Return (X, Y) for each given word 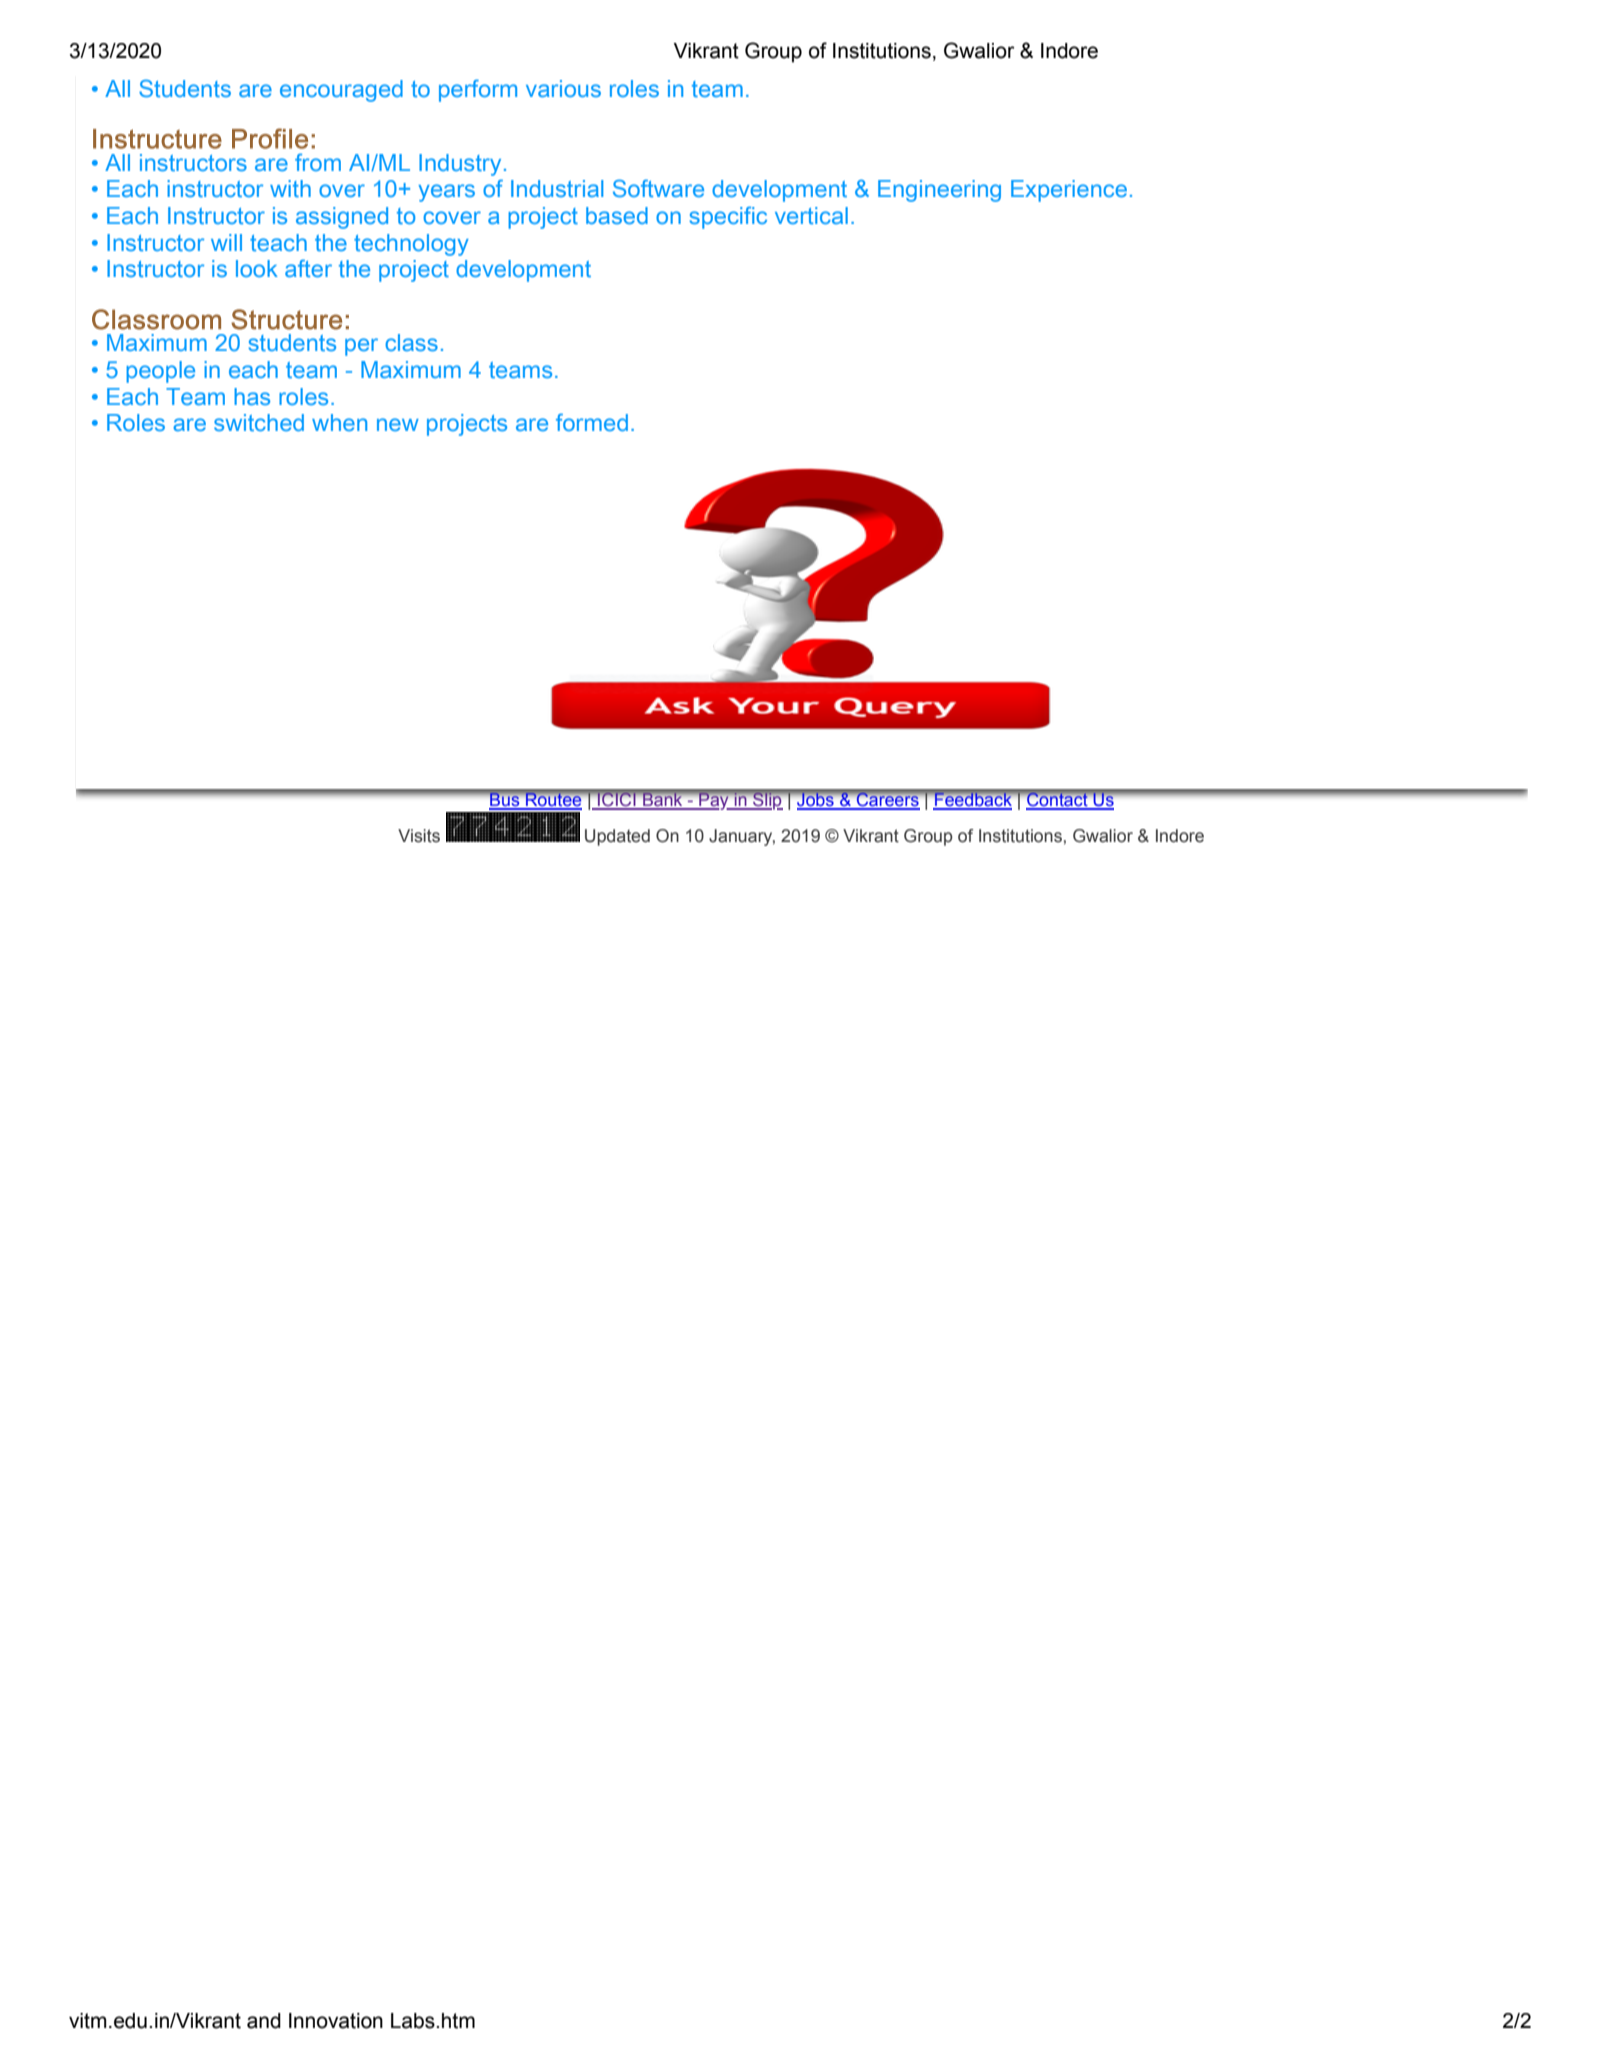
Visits (419, 836)
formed (592, 422)
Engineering (939, 191)
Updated (617, 837)
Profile (270, 138)
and (264, 2021)
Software (658, 188)
